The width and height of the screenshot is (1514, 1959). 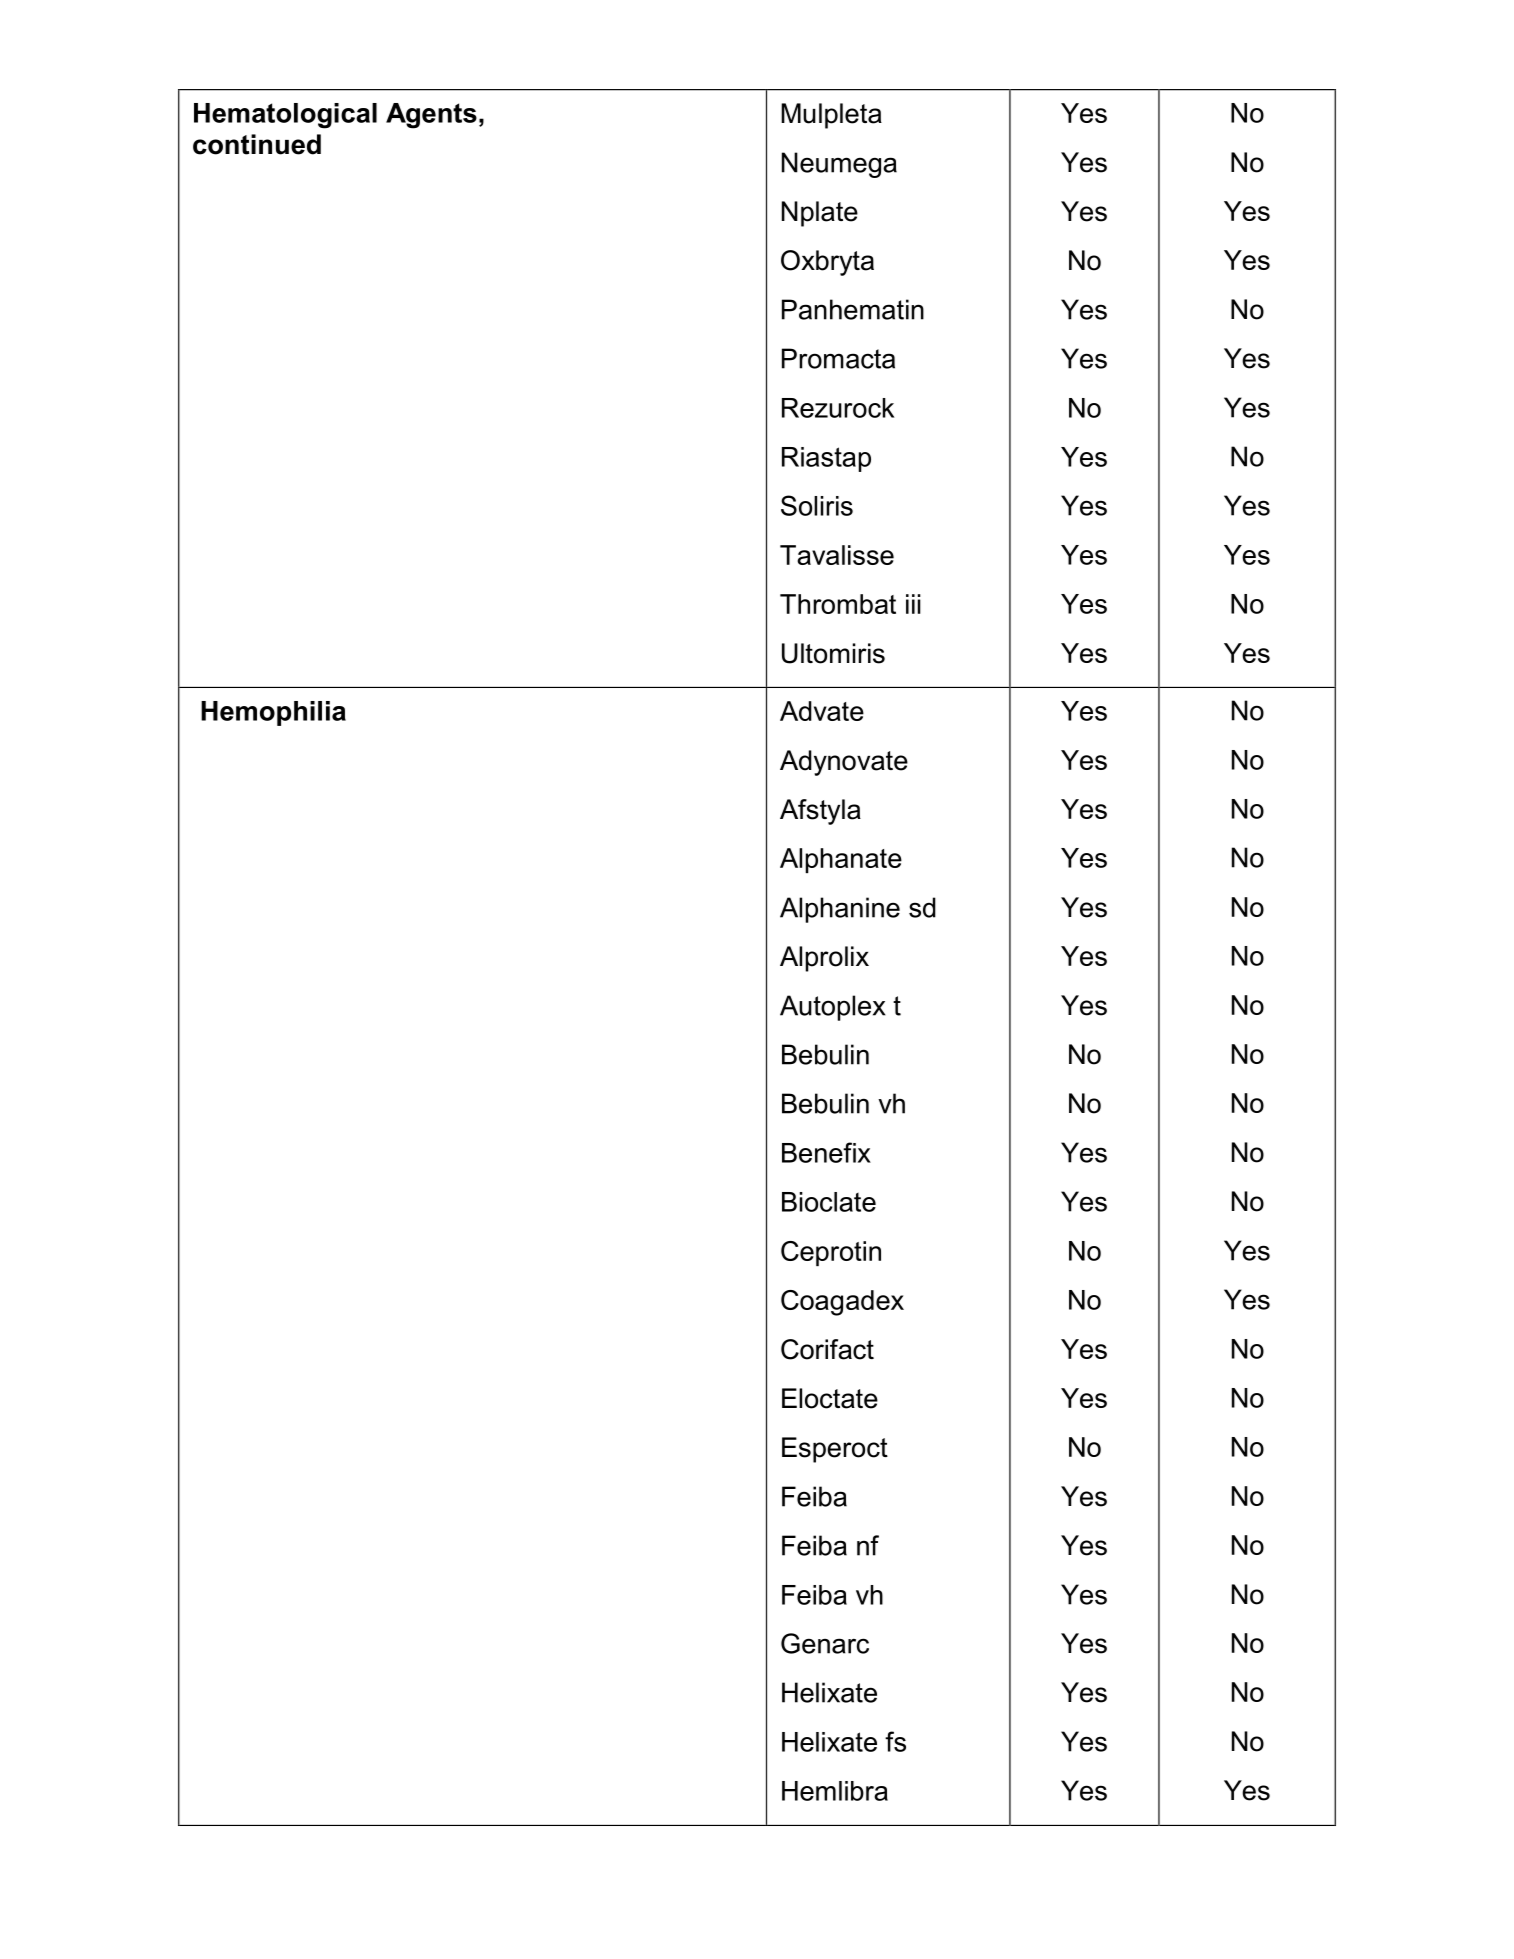 What do you see at coordinates (273, 713) in the screenshot?
I see `Hemophilia` at bounding box center [273, 713].
